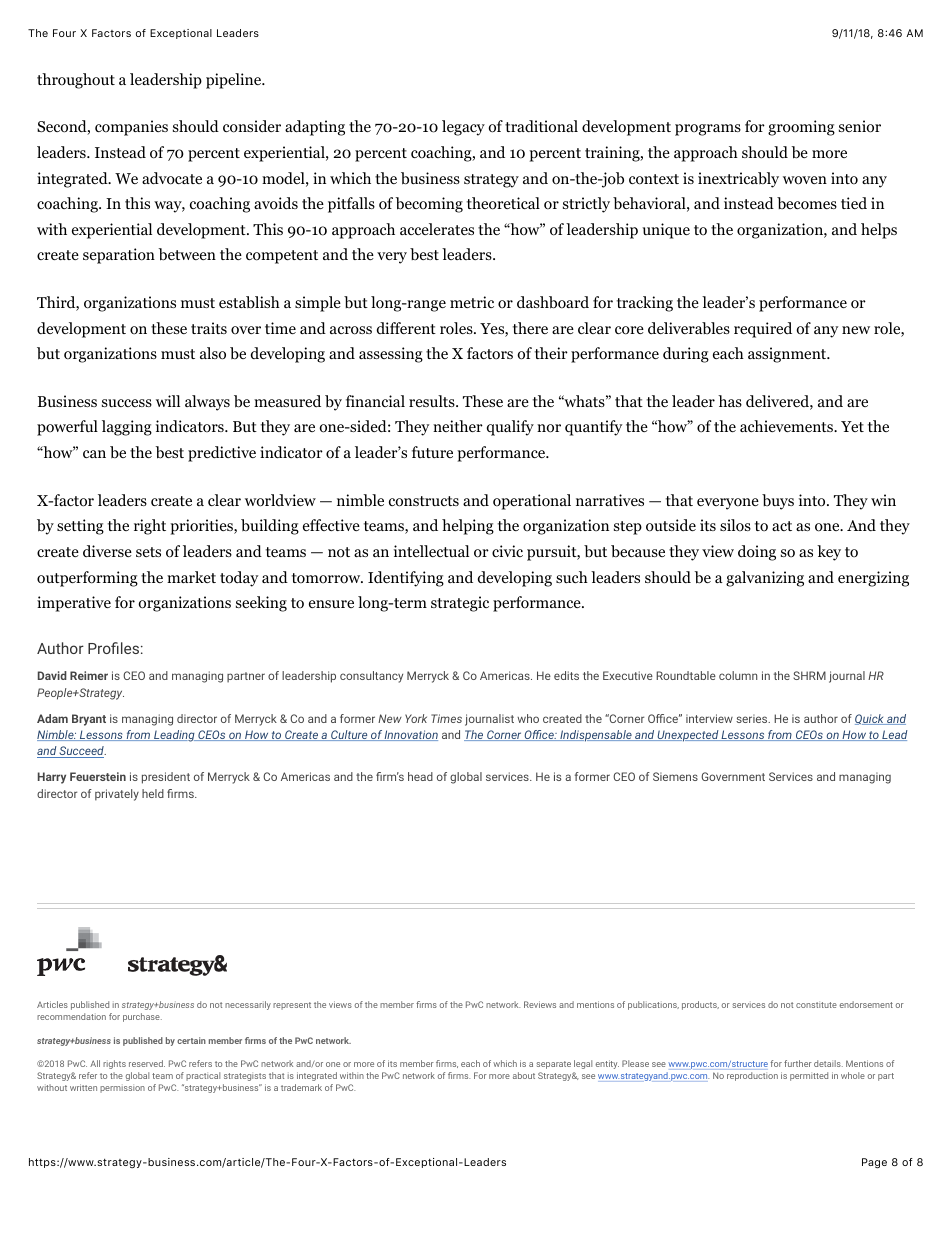  What do you see at coordinates (463, 128) in the screenshot?
I see `legacy` at bounding box center [463, 128].
